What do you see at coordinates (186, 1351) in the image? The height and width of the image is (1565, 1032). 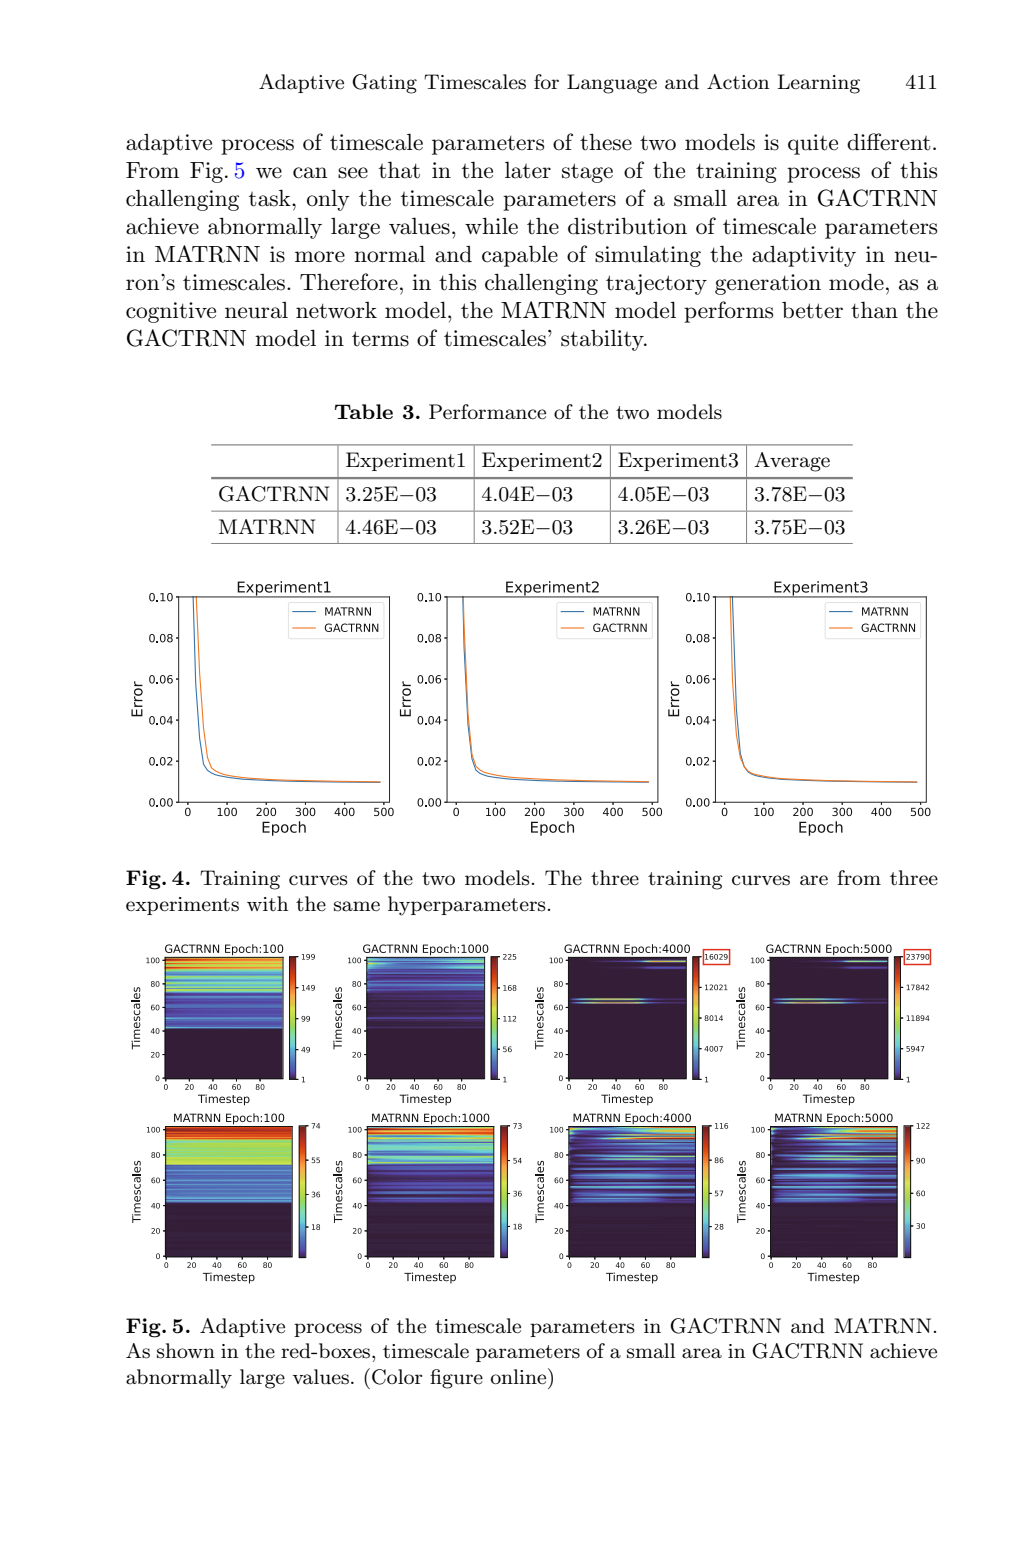 I see `shown` at bounding box center [186, 1351].
